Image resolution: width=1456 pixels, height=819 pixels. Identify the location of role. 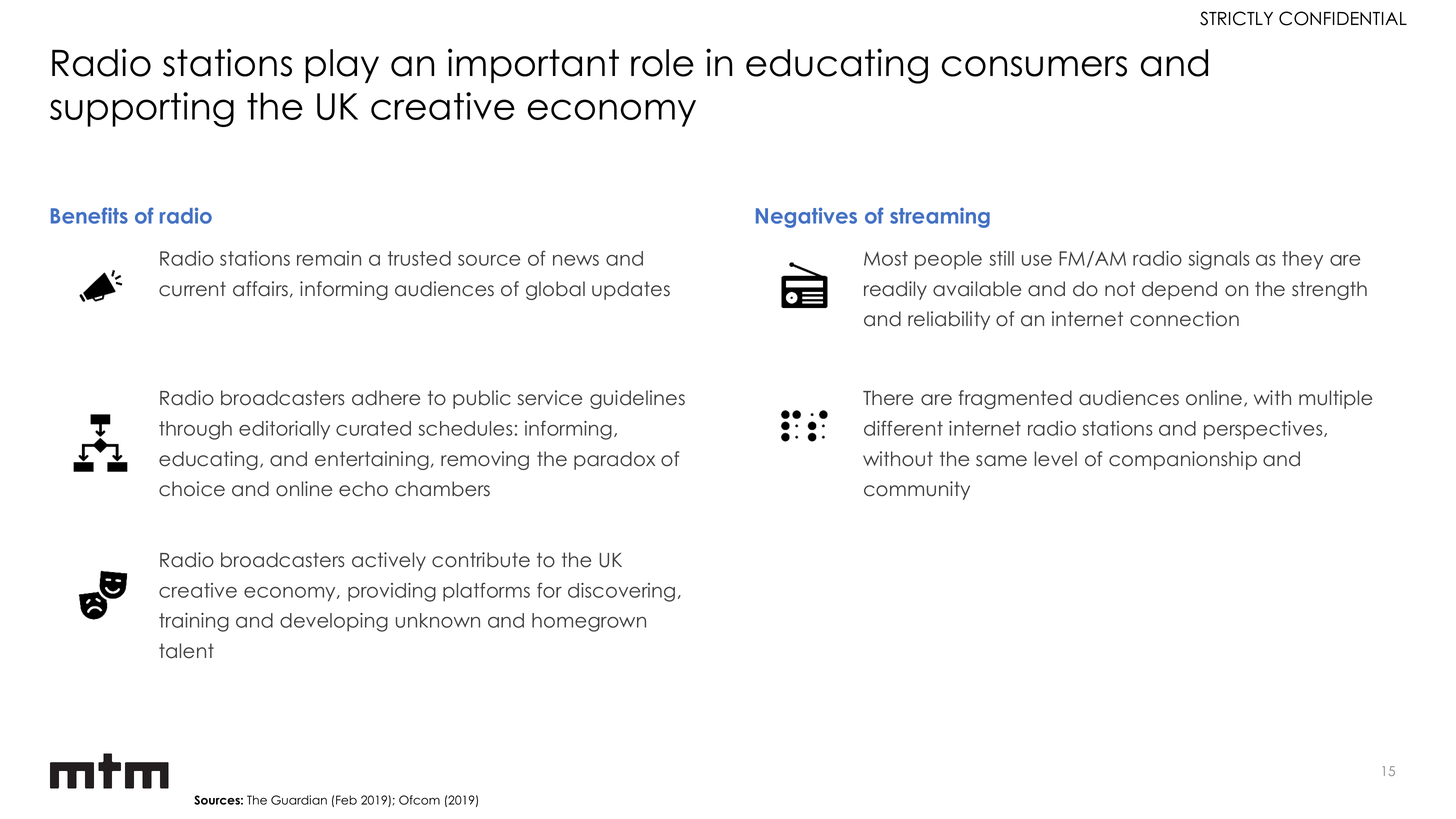
(662, 63).
